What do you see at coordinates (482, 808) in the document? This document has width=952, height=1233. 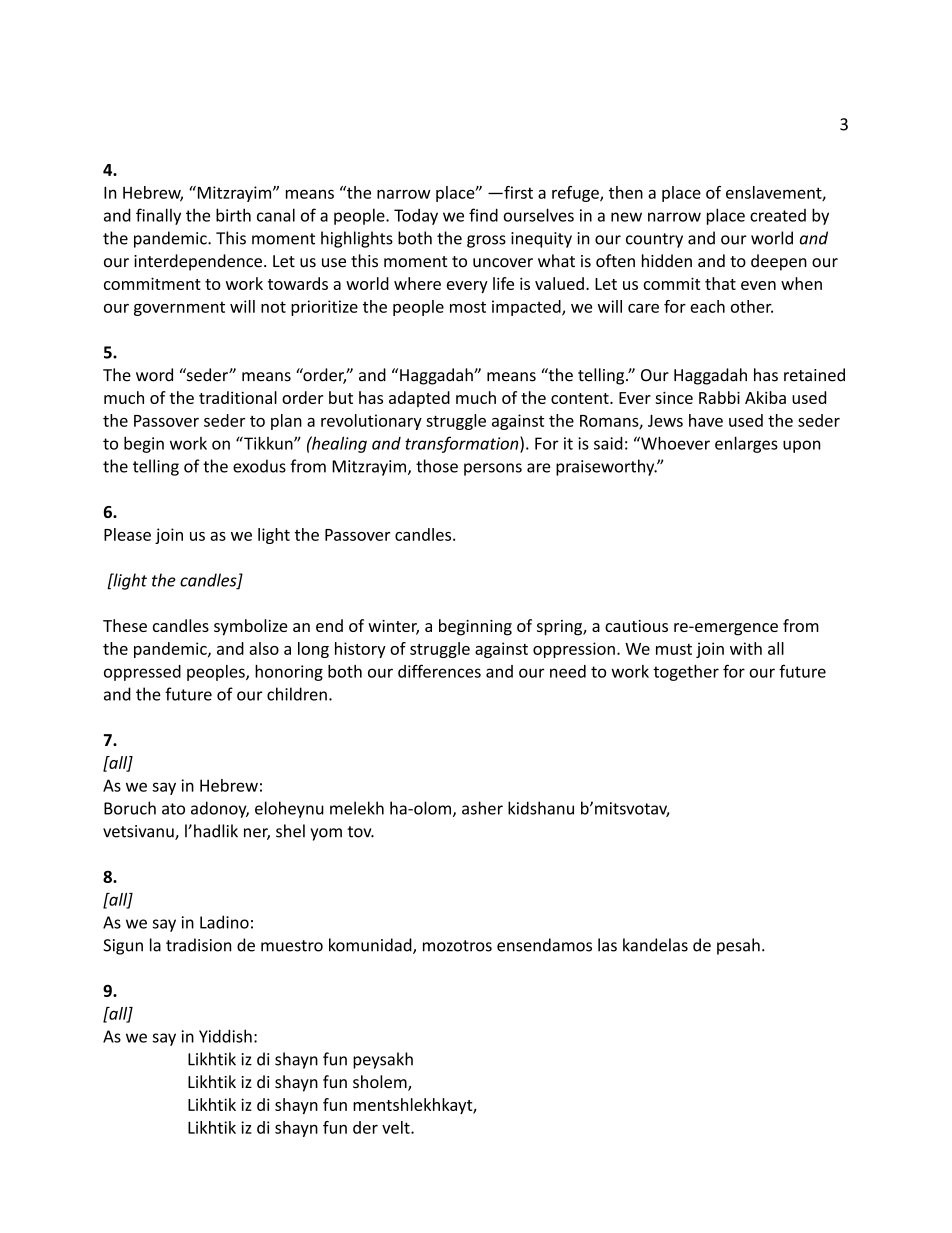 I see `asher` at bounding box center [482, 808].
